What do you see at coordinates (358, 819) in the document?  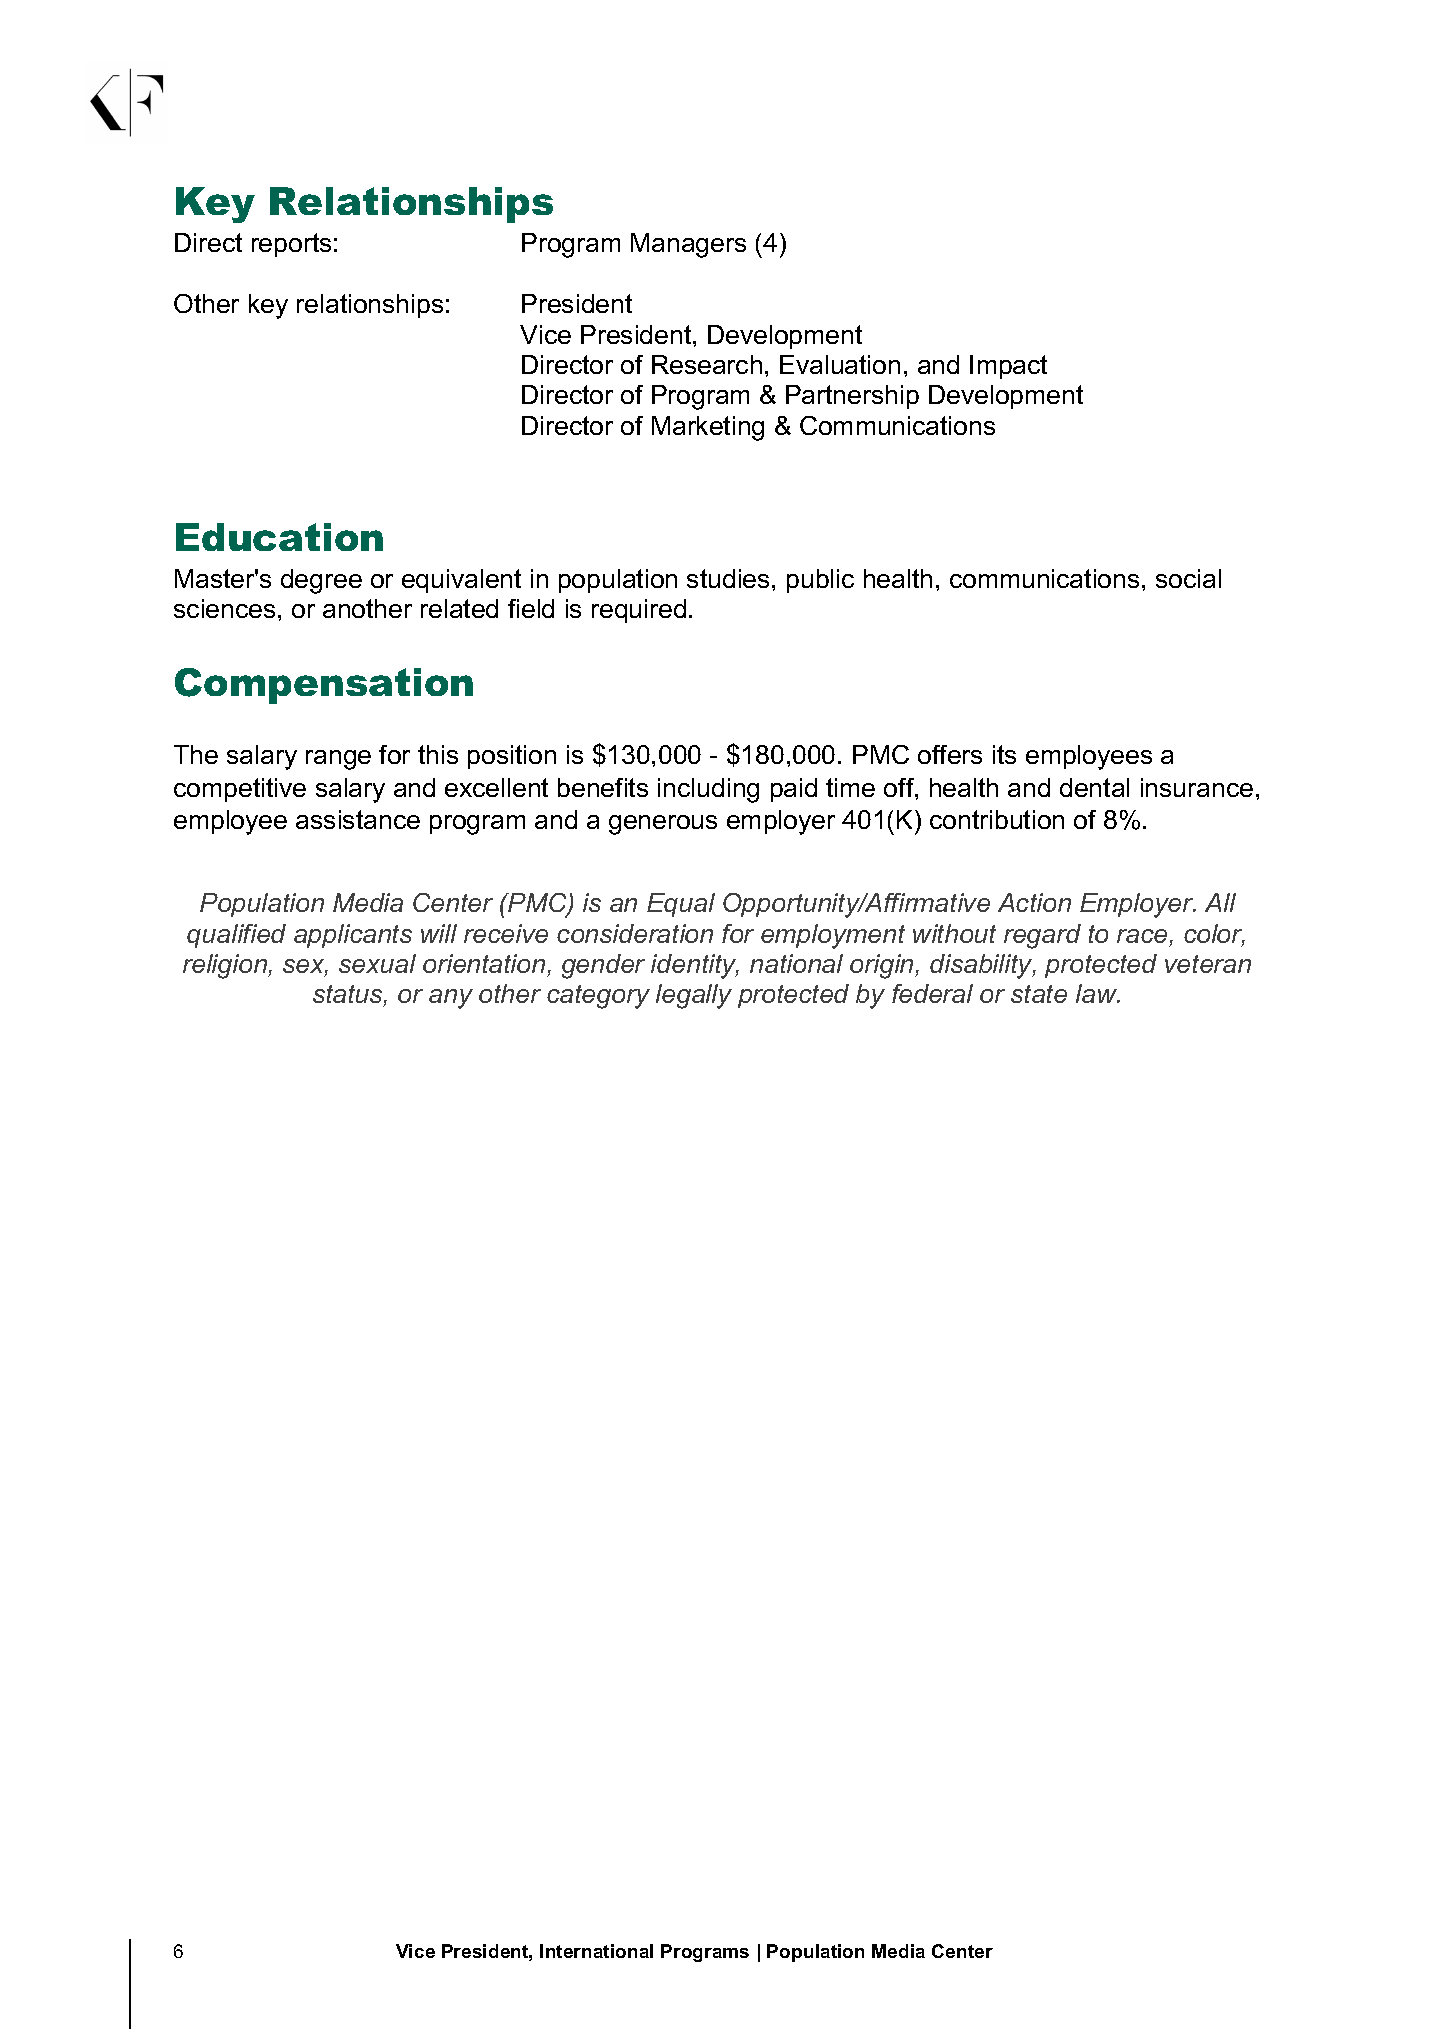 I see `assistance` at bounding box center [358, 819].
